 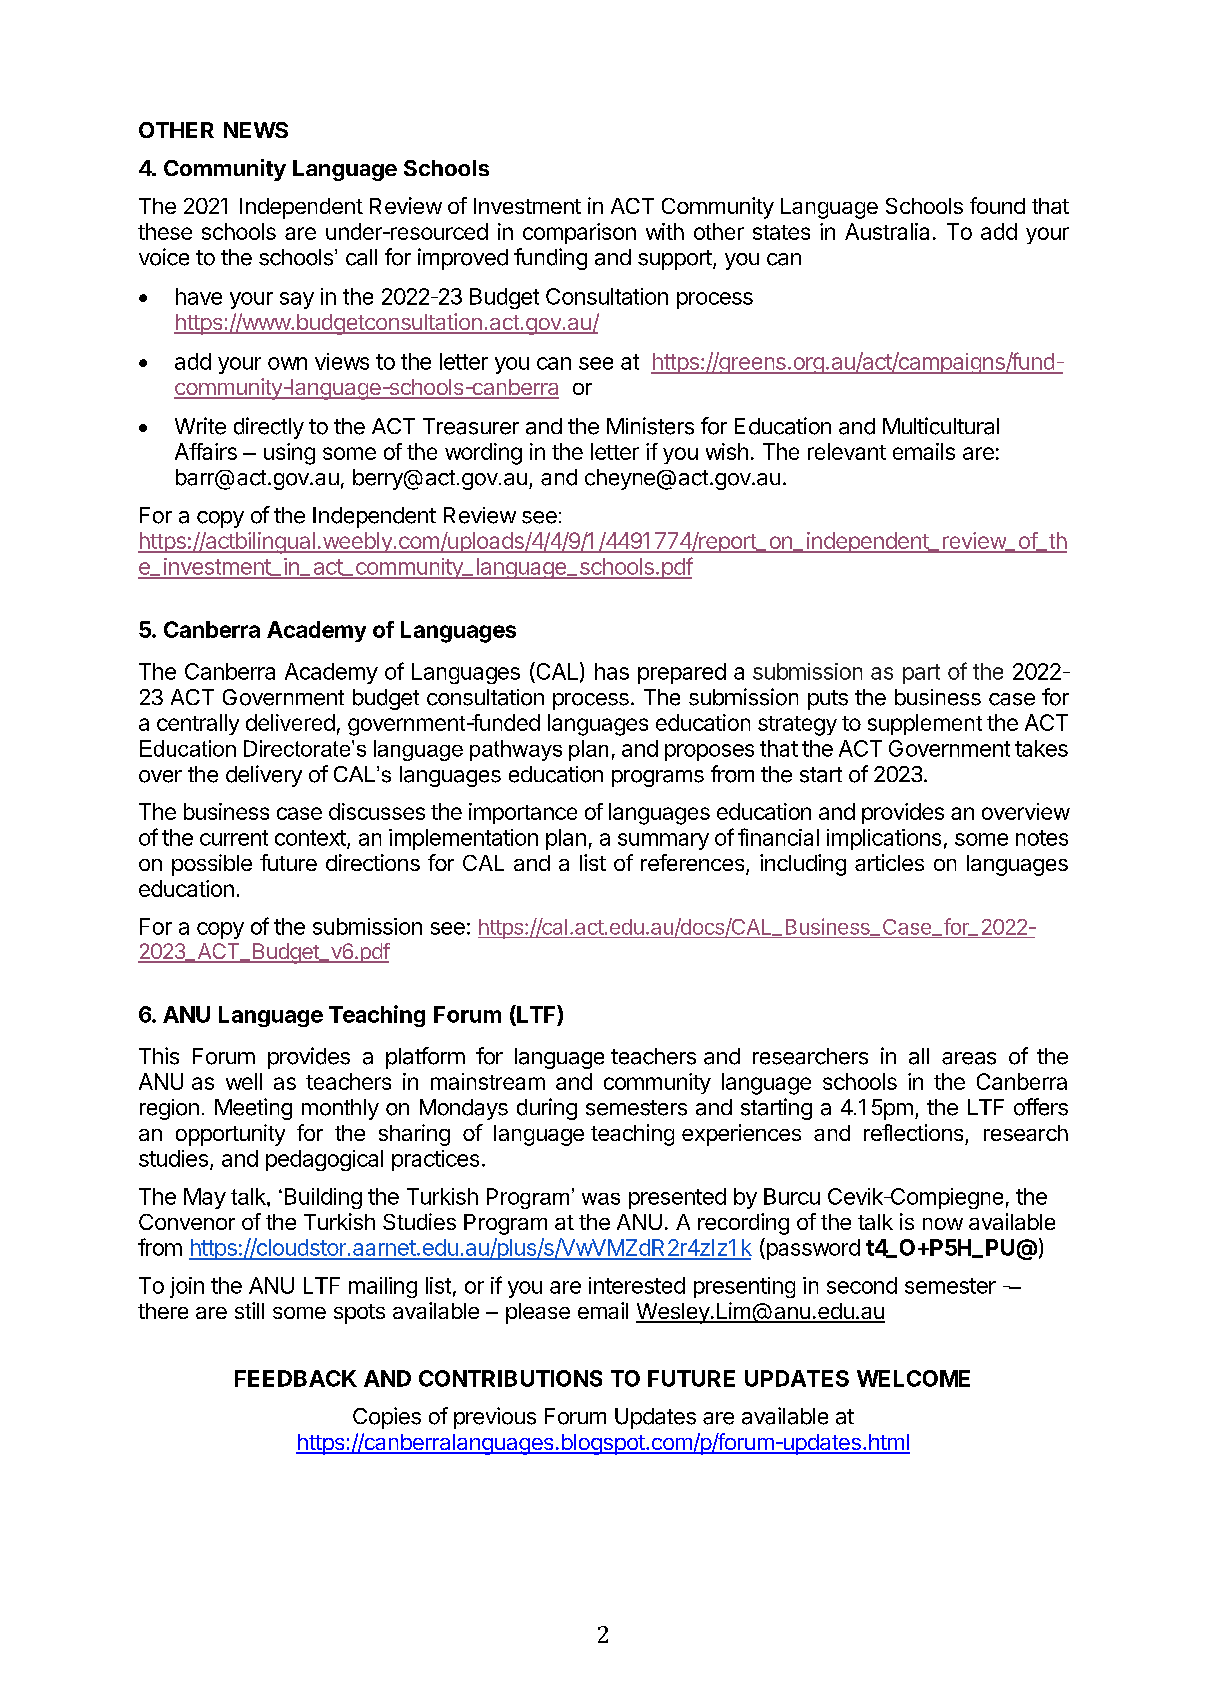 I want to click on supplement, so click(x=925, y=724).
